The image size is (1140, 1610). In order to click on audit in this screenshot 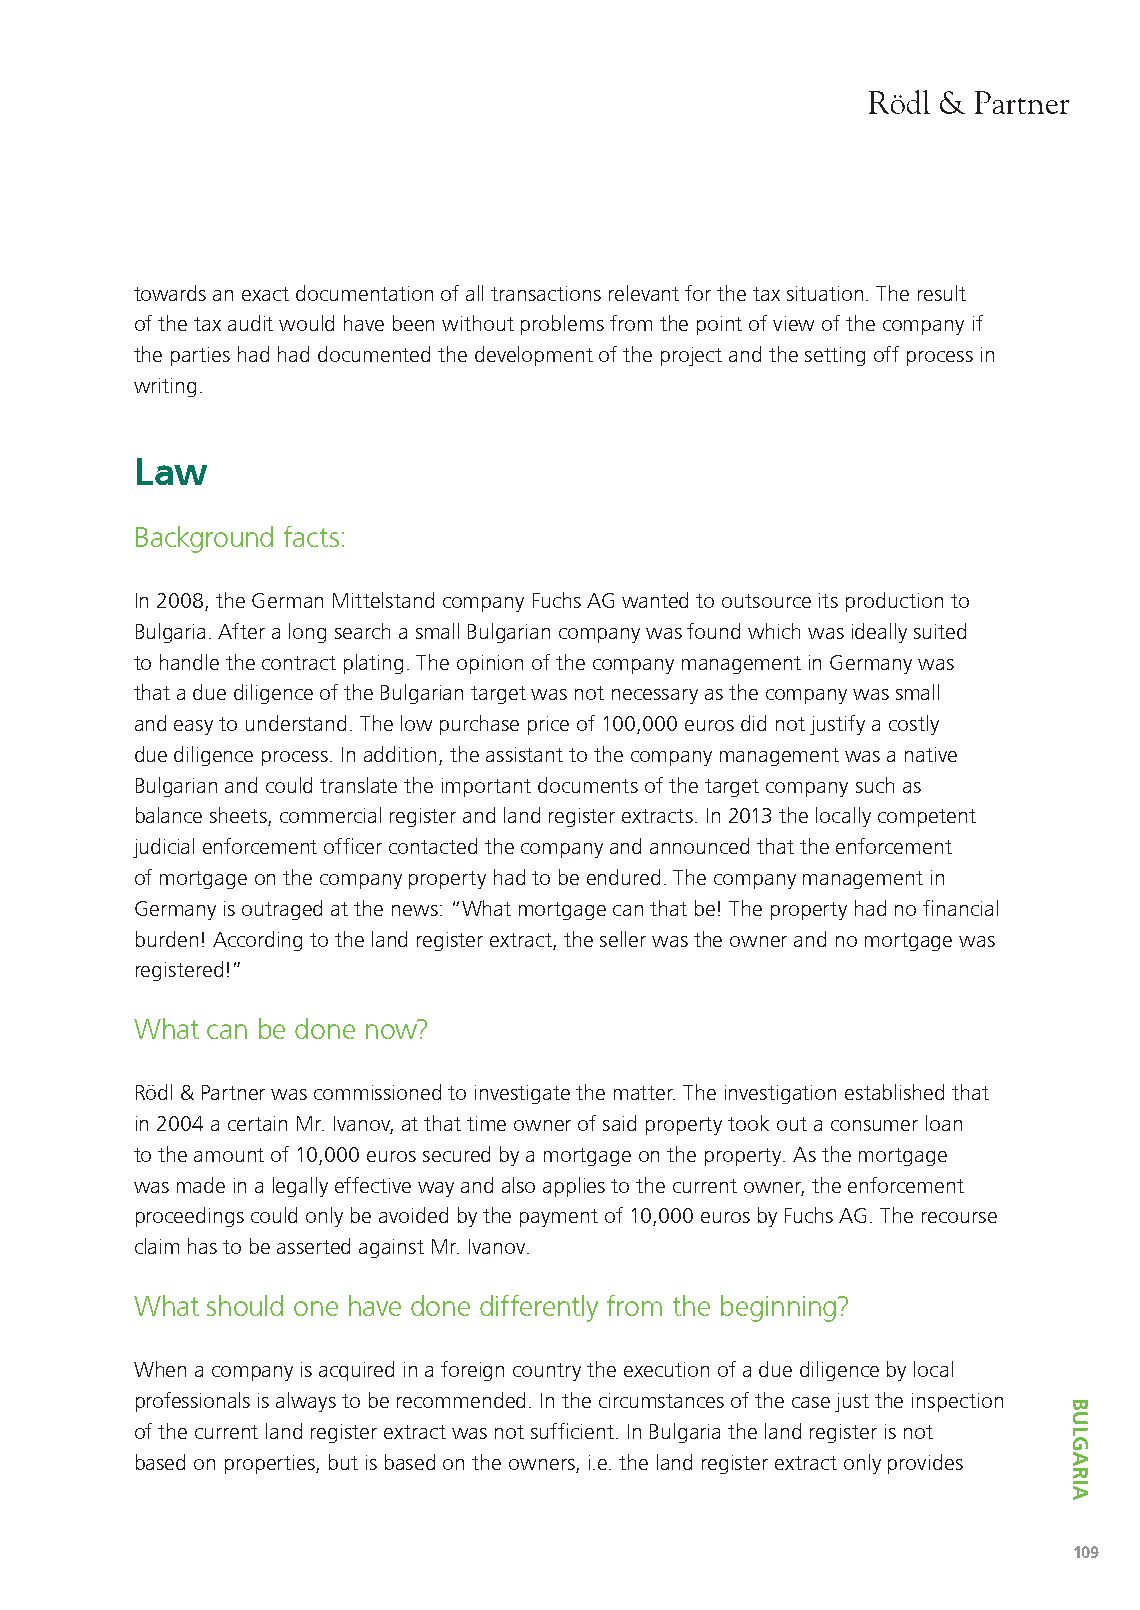, I will do `click(250, 323)`.
